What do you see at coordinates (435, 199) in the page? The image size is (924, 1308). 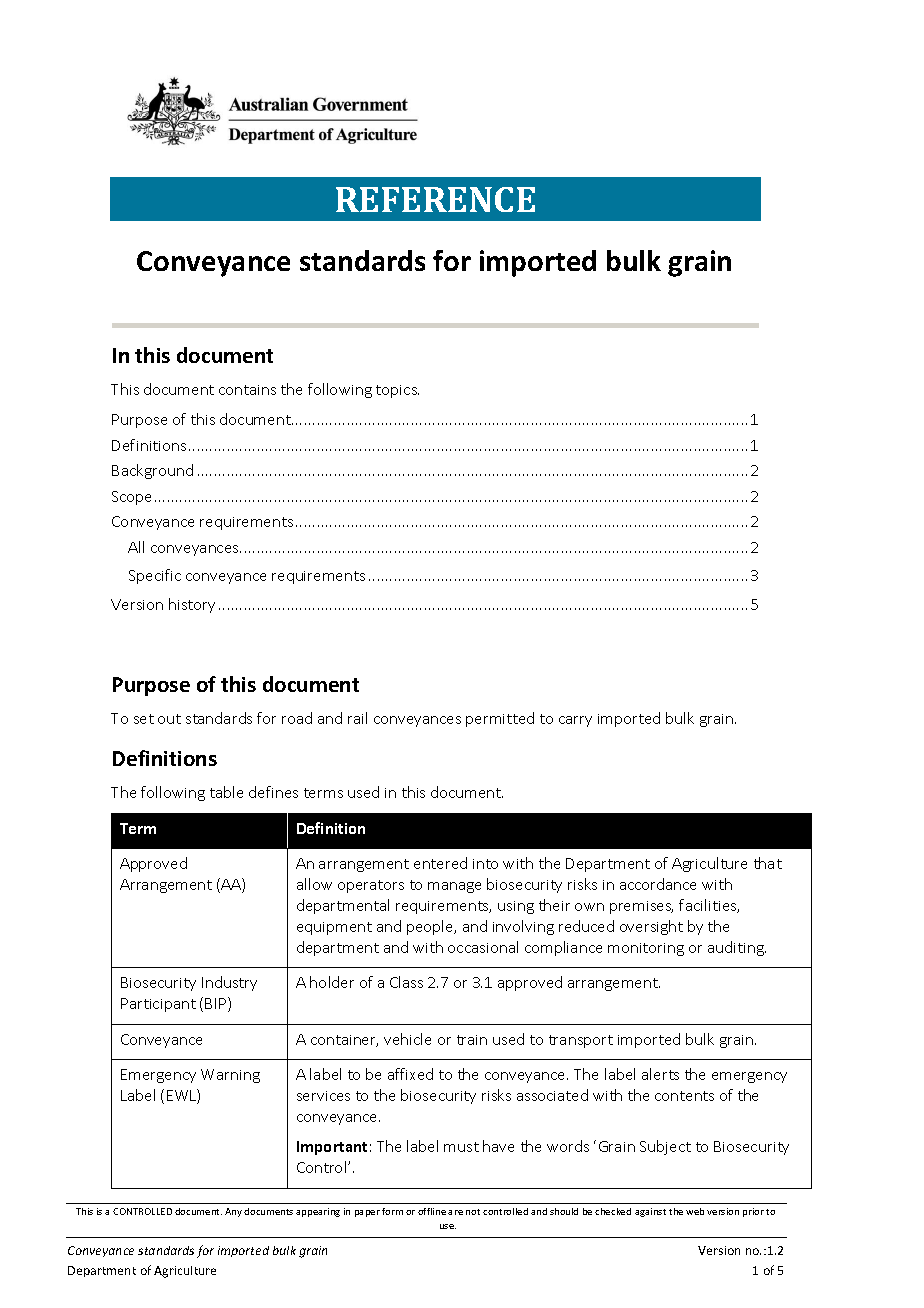 I see `REFERENCE` at bounding box center [435, 199].
